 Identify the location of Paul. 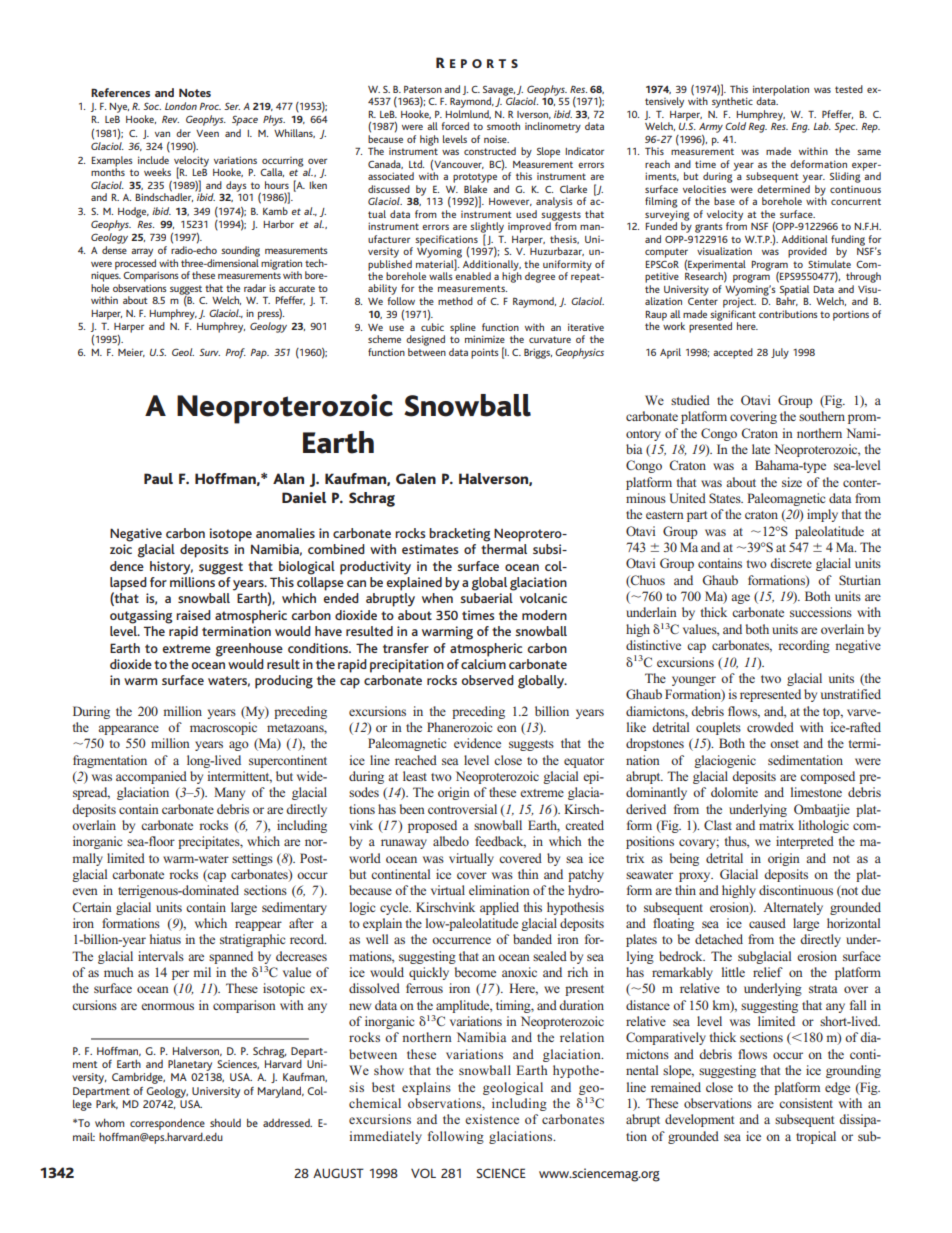
(158, 478).
